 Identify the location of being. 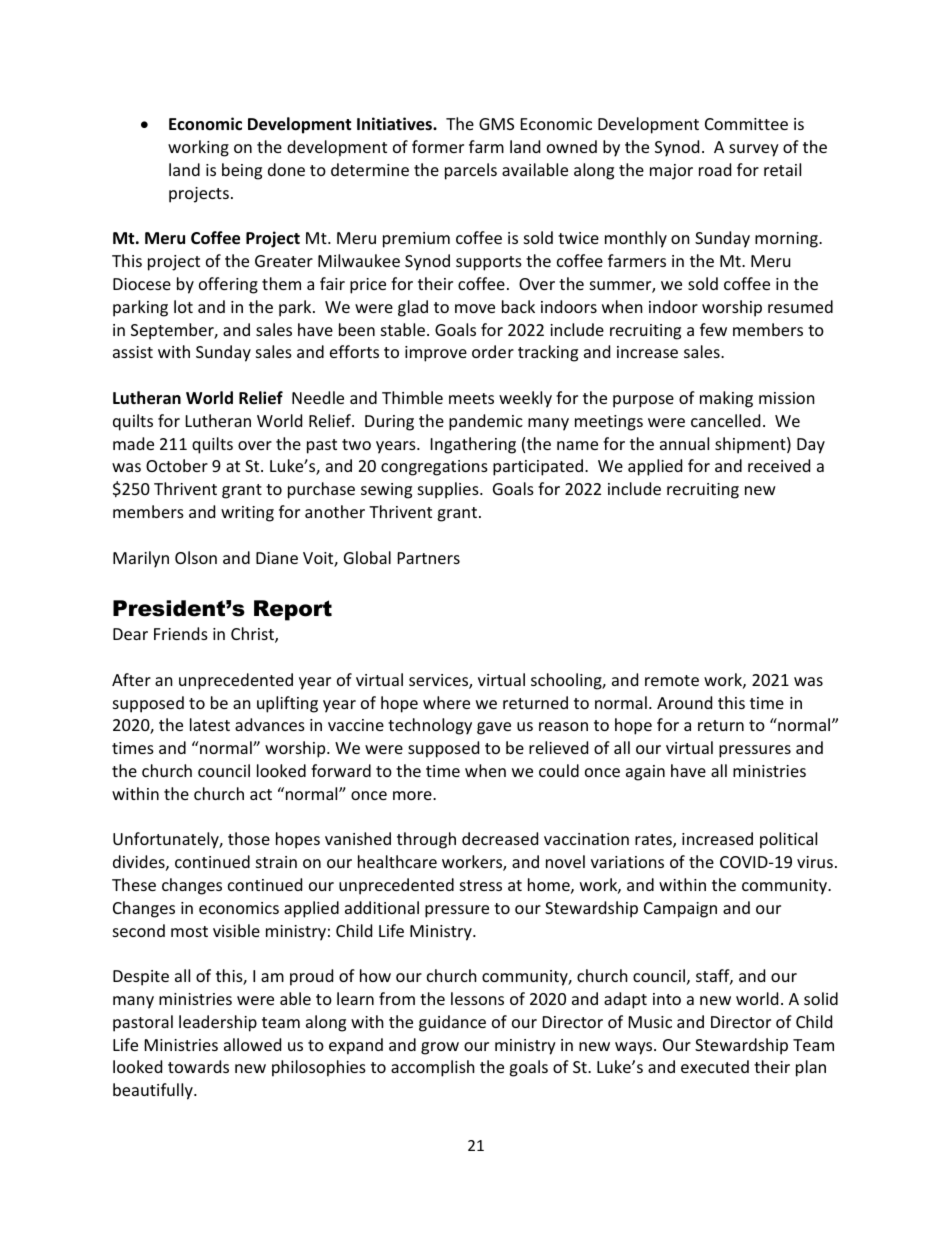
(242, 171).
